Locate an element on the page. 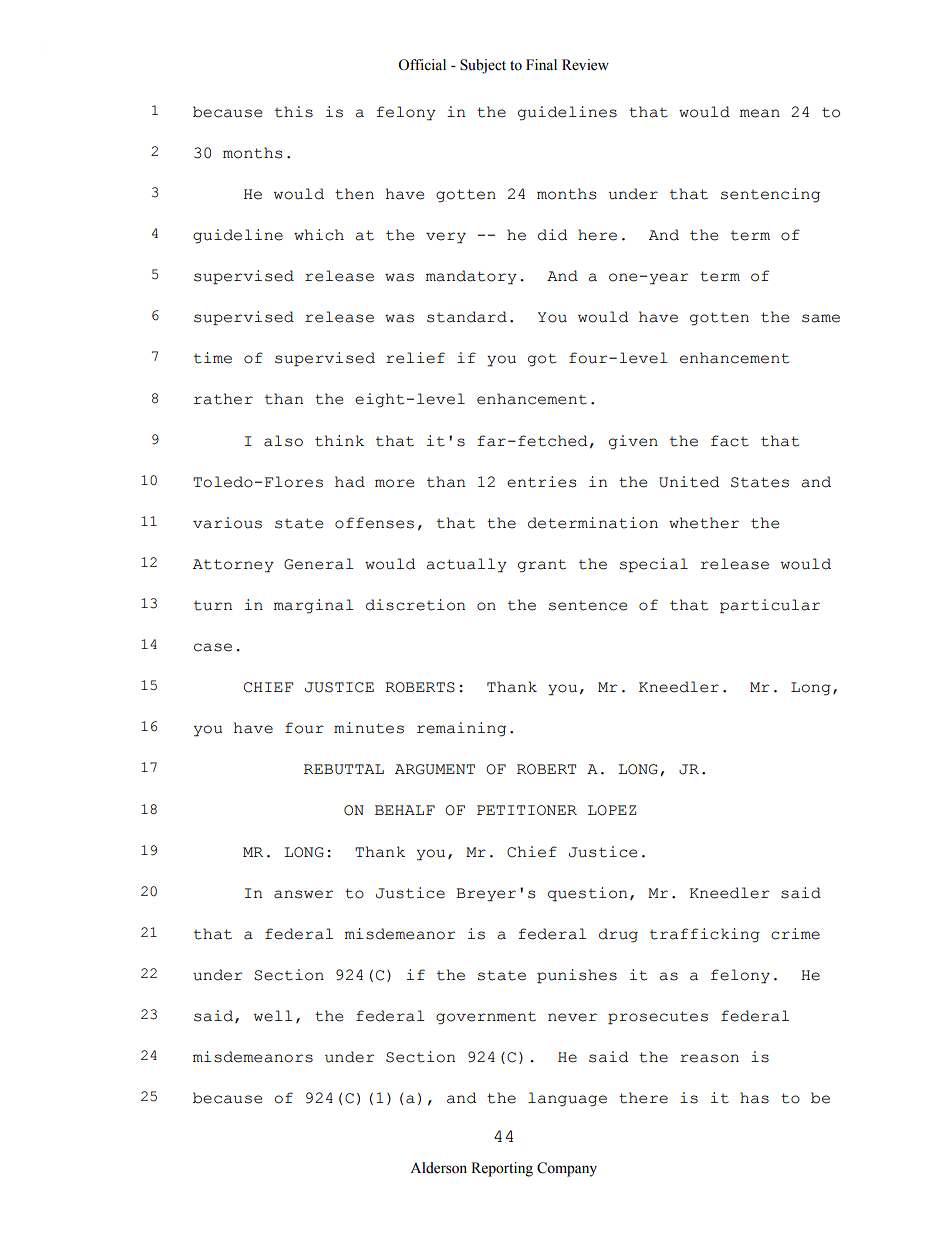  marginal is located at coordinates (314, 606).
